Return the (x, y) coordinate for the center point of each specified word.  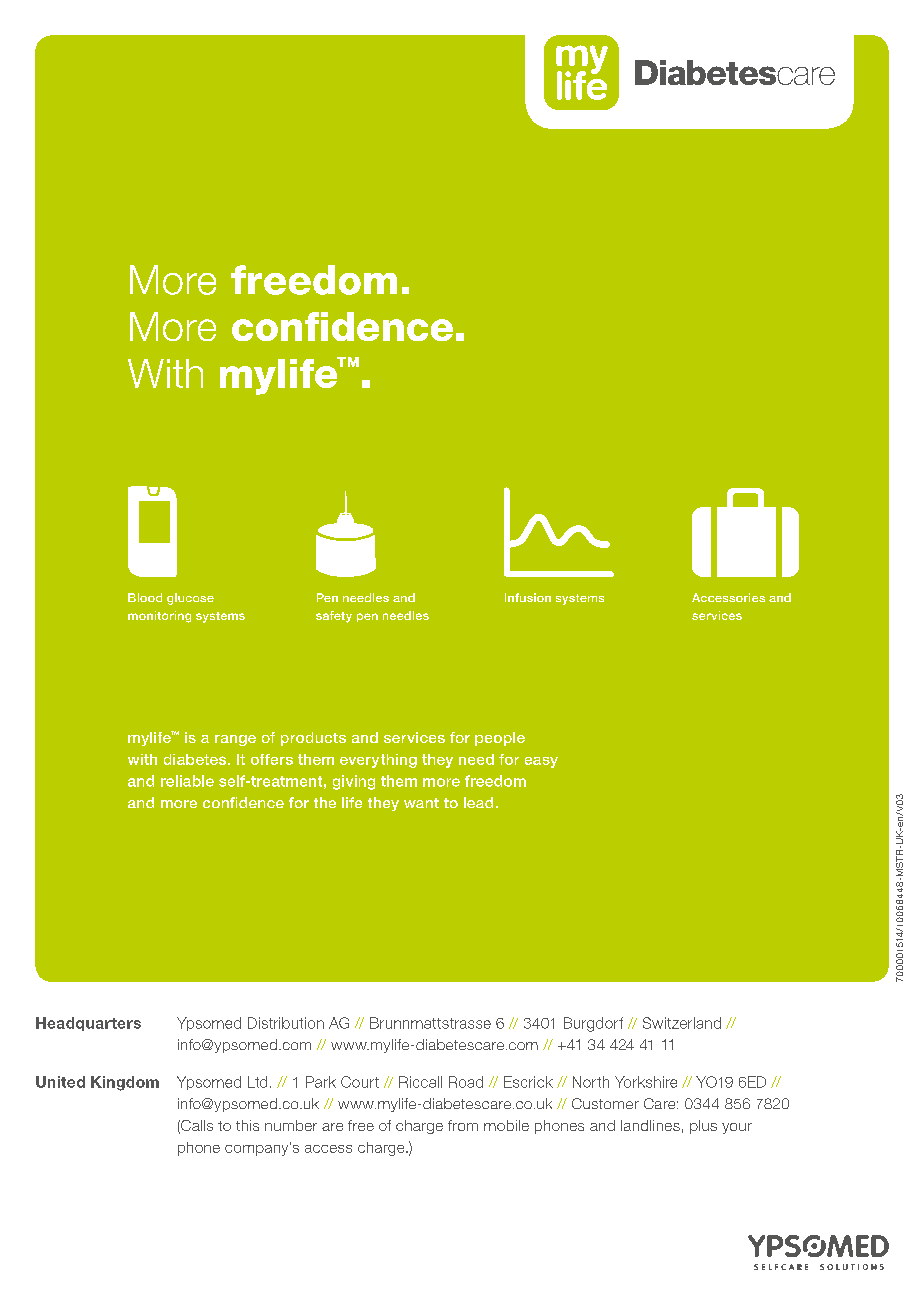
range (235, 740)
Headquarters (88, 1024)
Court (360, 1082)
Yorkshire (646, 1082)
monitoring (159, 617)
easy (541, 762)
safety (334, 617)
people (500, 739)
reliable (187, 781)
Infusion (528, 597)
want (421, 803)
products (313, 739)
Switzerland (682, 1023)
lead (478, 802)
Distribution (286, 1023)
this (247, 1125)
